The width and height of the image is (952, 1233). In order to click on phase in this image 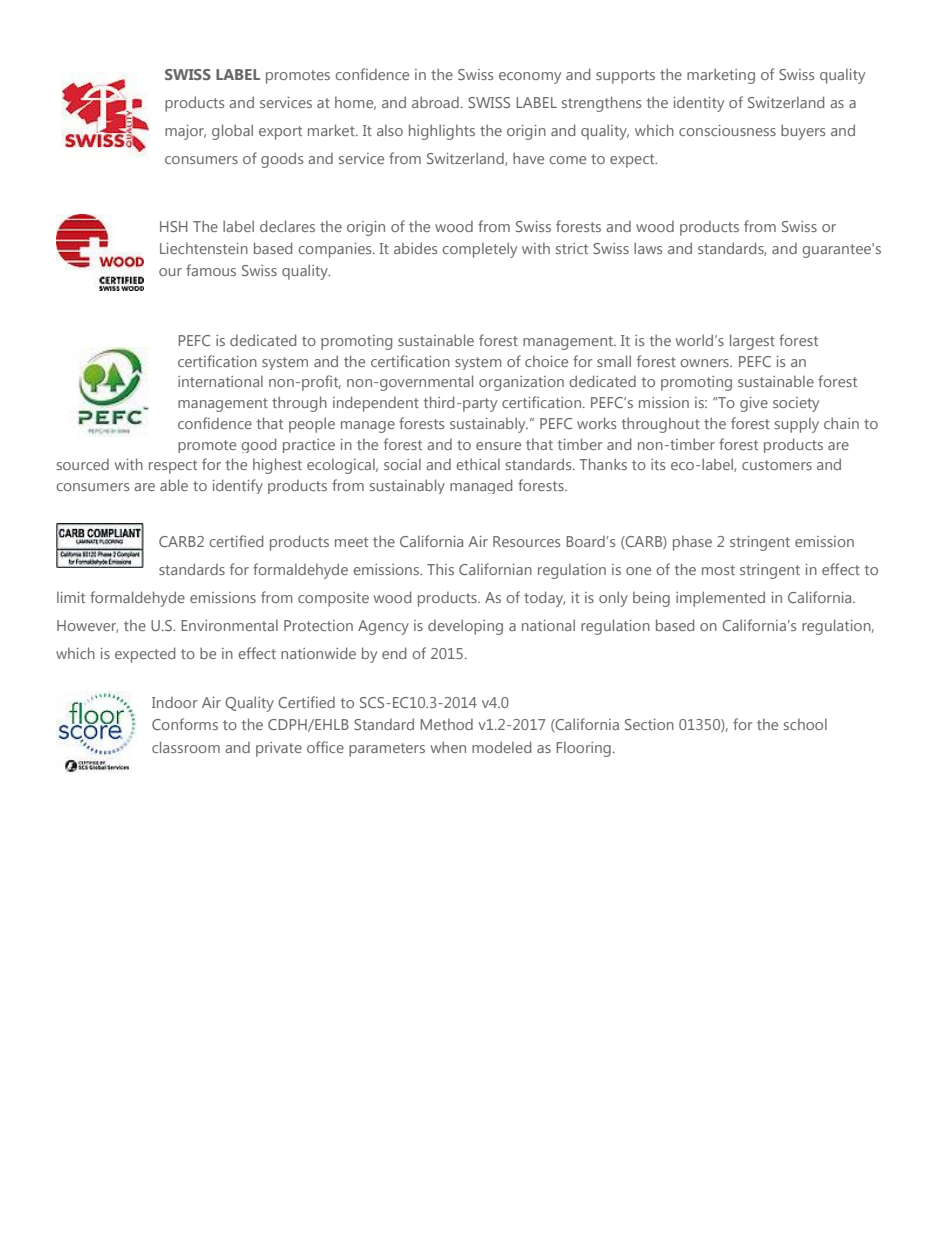, I will do `click(692, 543)`.
